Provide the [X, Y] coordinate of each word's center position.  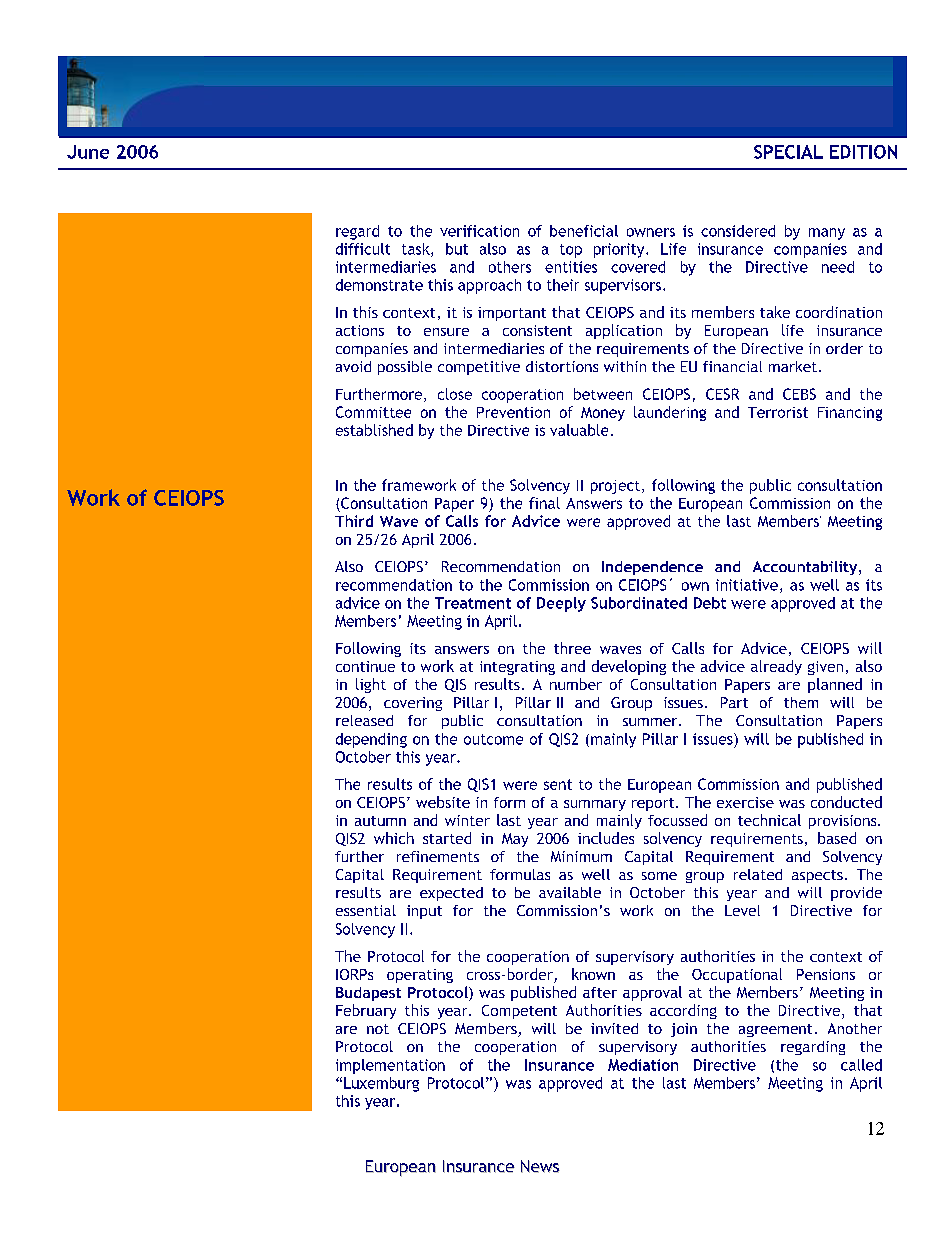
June [88, 152]
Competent [519, 1012]
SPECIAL [788, 152]
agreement [775, 1030]
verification [479, 231]
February [366, 1011]
